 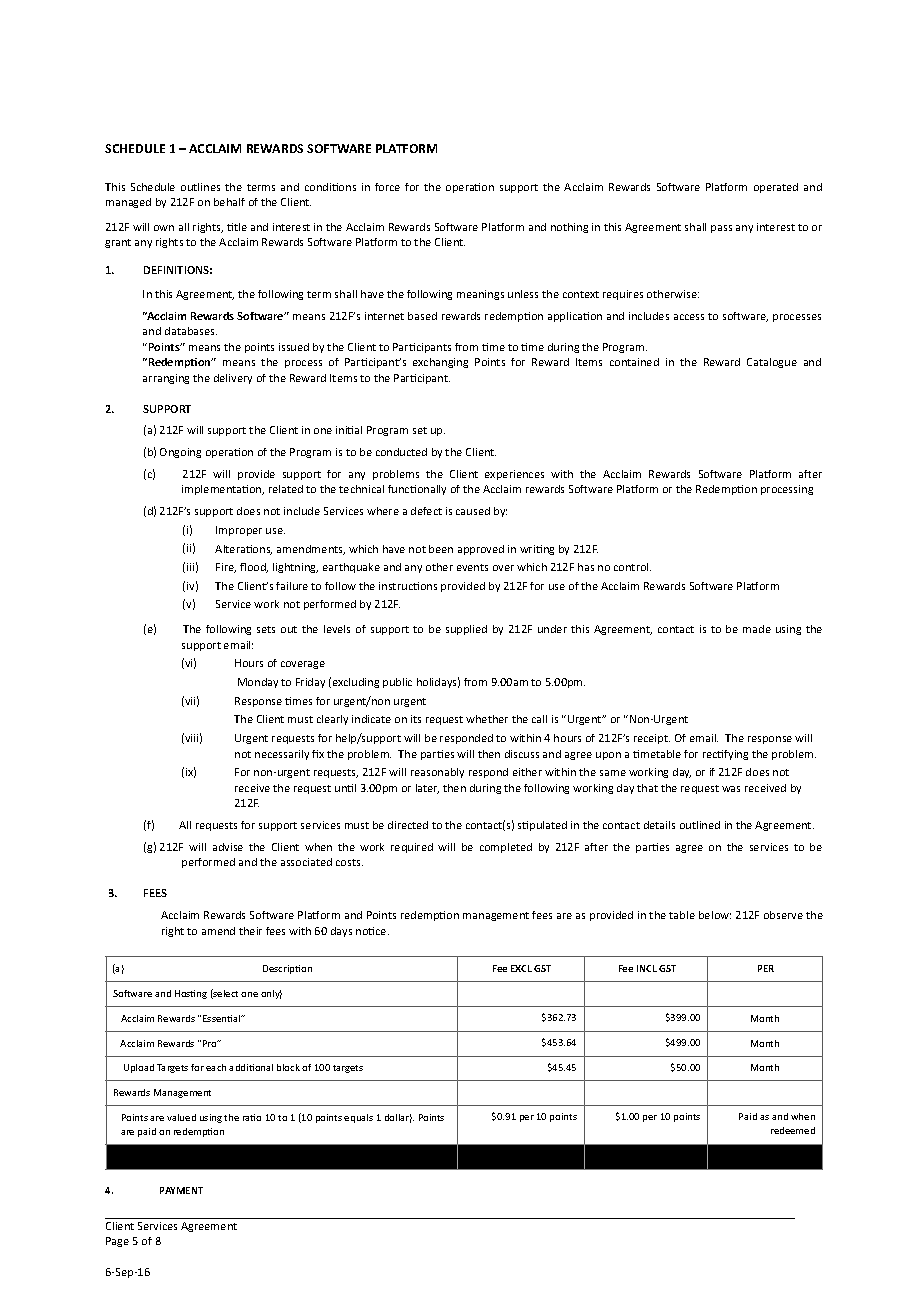 What do you see at coordinates (406, 148) in the screenshot?
I see `PLATFORM` at bounding box center [406, 148].
